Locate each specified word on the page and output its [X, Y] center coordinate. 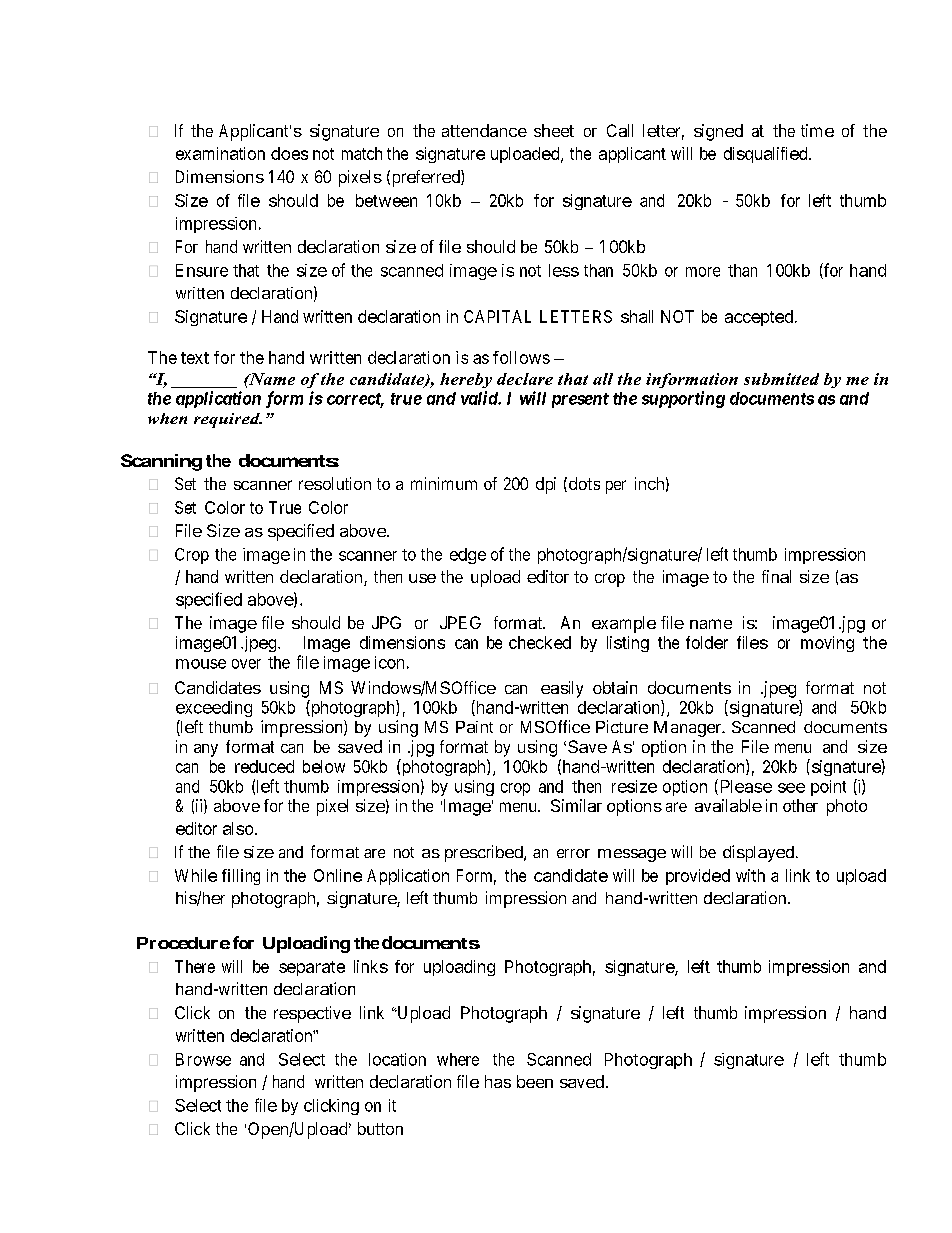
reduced [264, 766]
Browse [203, 1059]
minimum [444, 483]
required [228, 420]
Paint [474, 727]
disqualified [767, 155]
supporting [683, 399]
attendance [484, 130]
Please [744, 787]
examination [220, 153]
